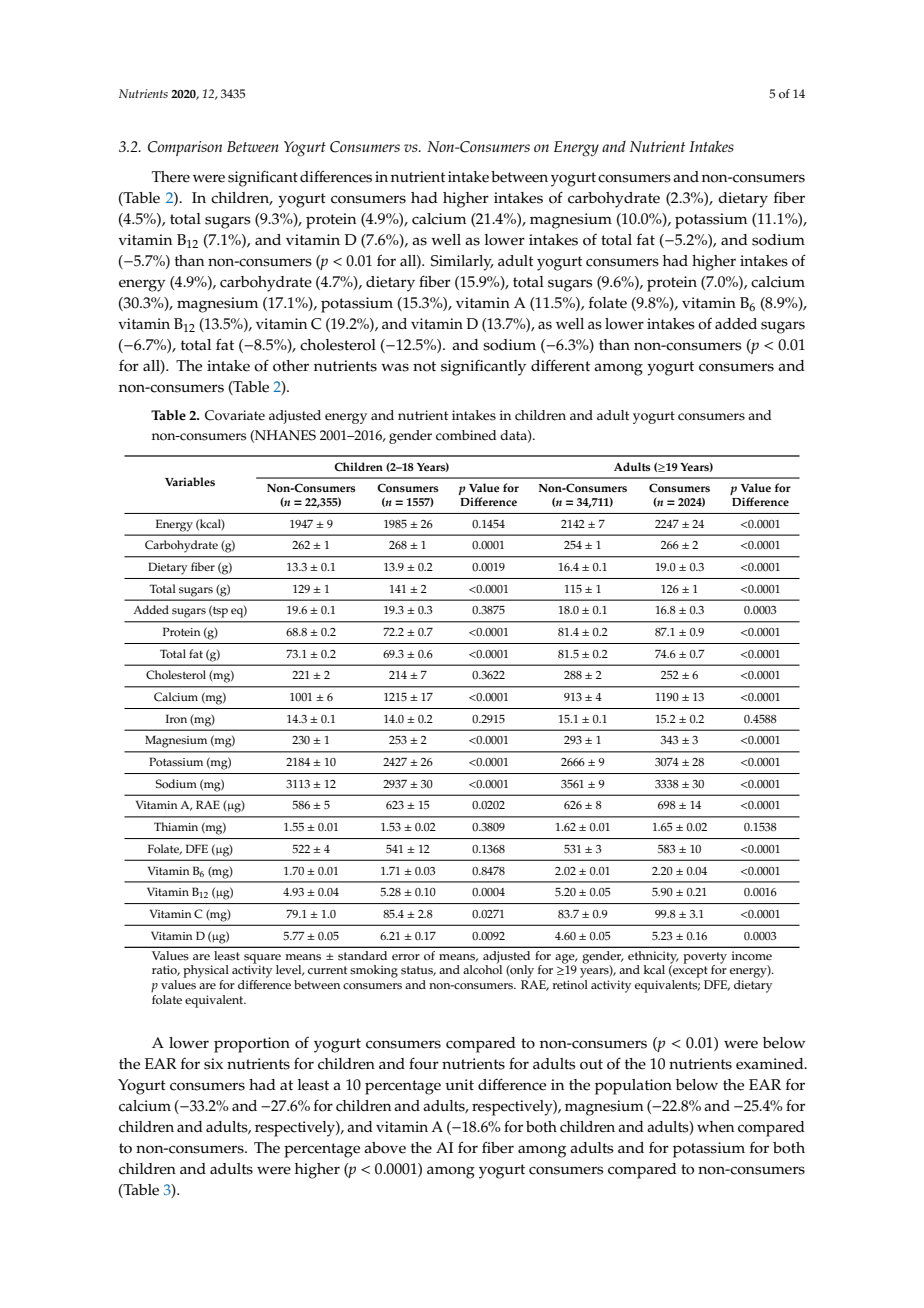 The height and width of the document is (1308, 924). Describe the element at coordinates (466, 435) in the document. I see `combined` at that location.
